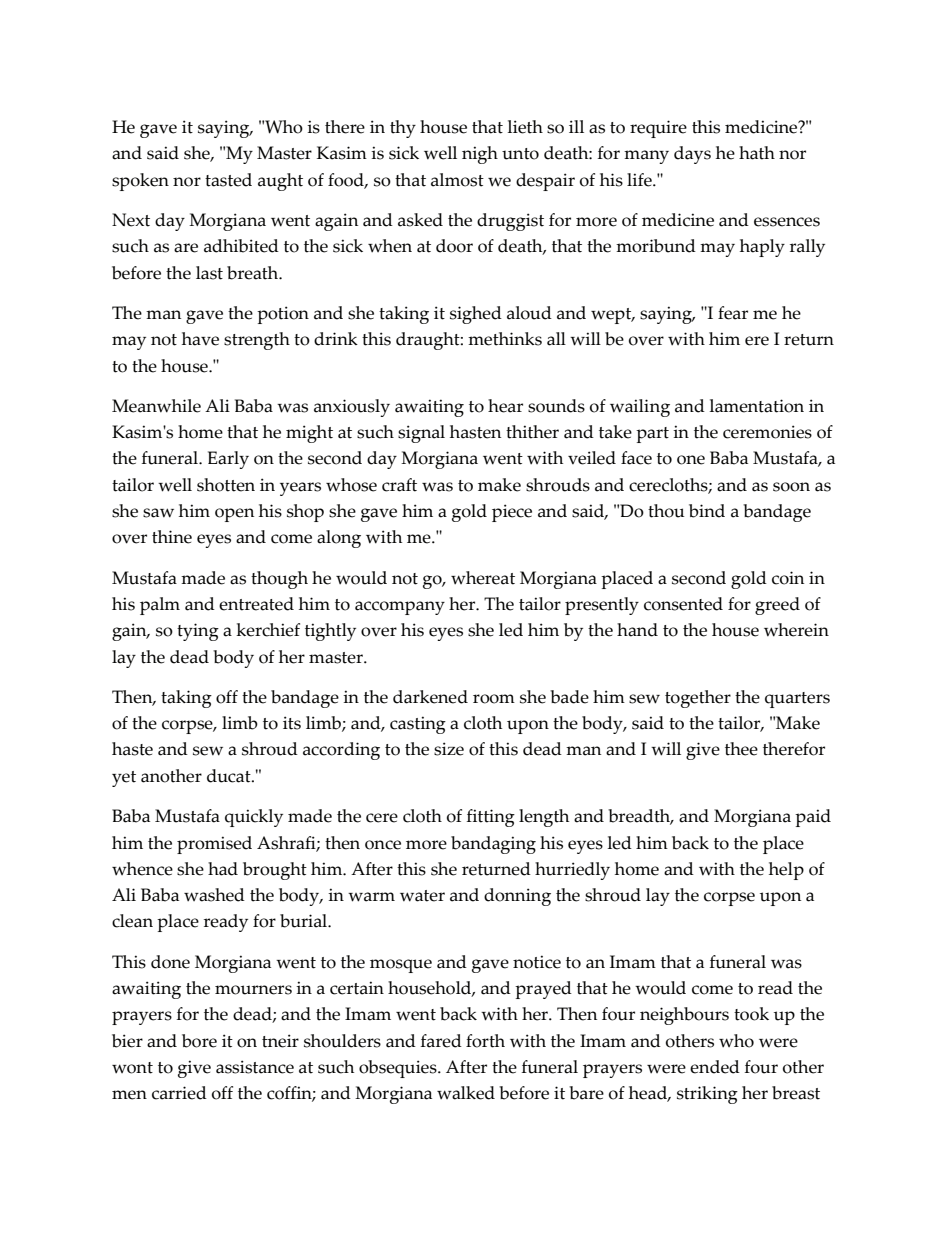 This screenshot has width=952, height=1233. I want to click on tying, so click(198, 632).
